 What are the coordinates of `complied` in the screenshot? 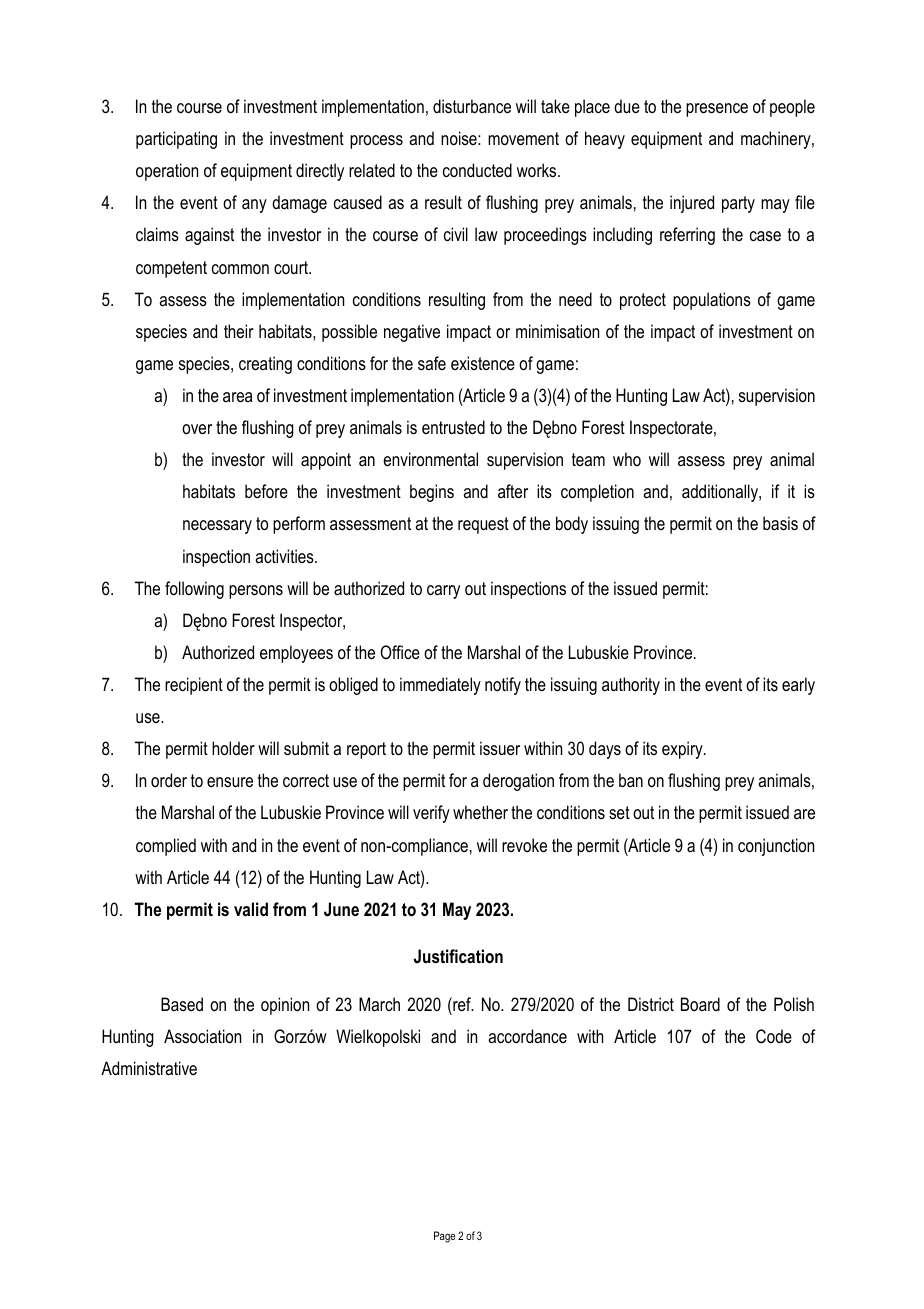 It's located at (166, 847).
